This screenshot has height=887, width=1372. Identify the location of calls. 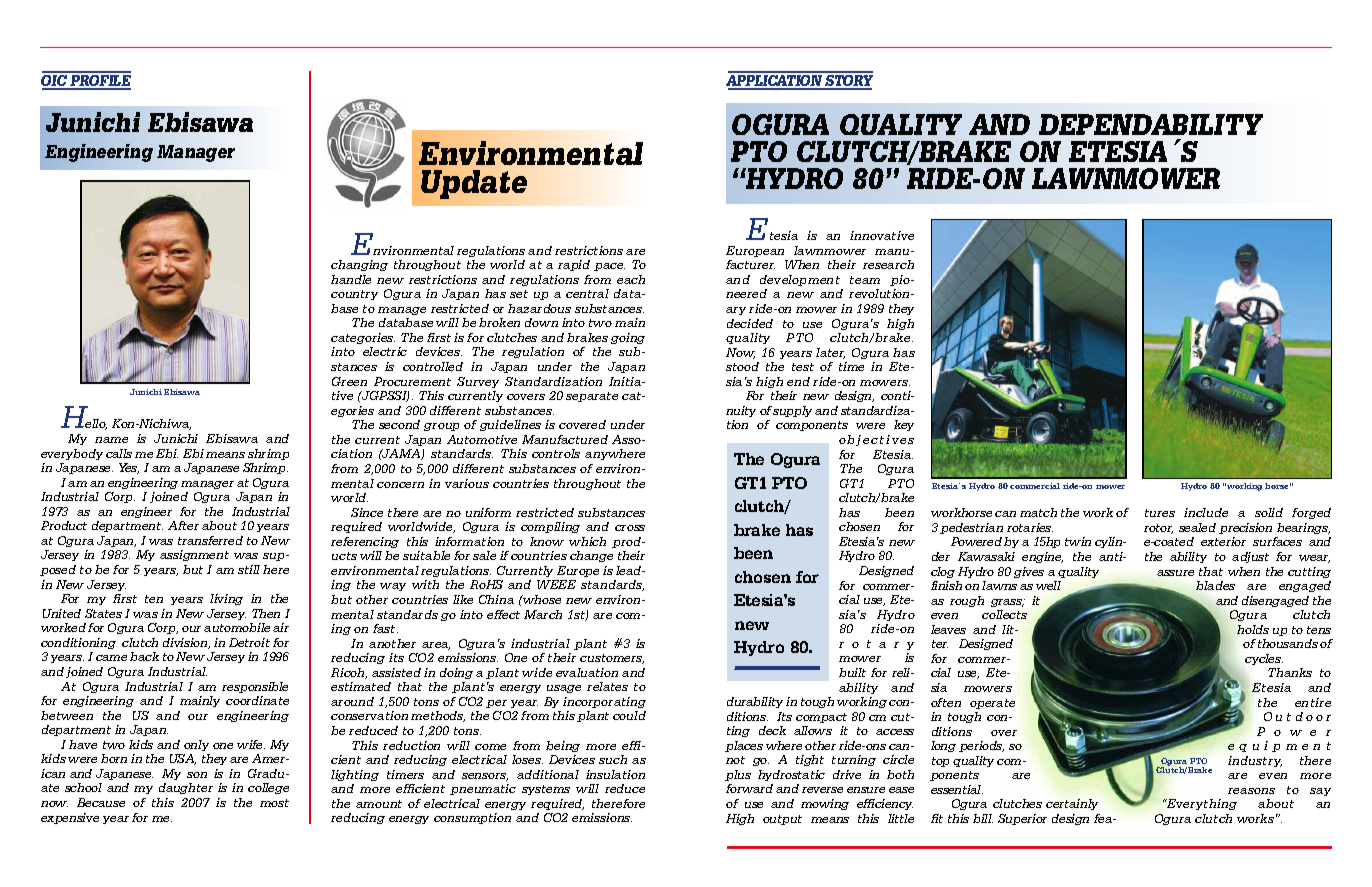
(119, 453).
